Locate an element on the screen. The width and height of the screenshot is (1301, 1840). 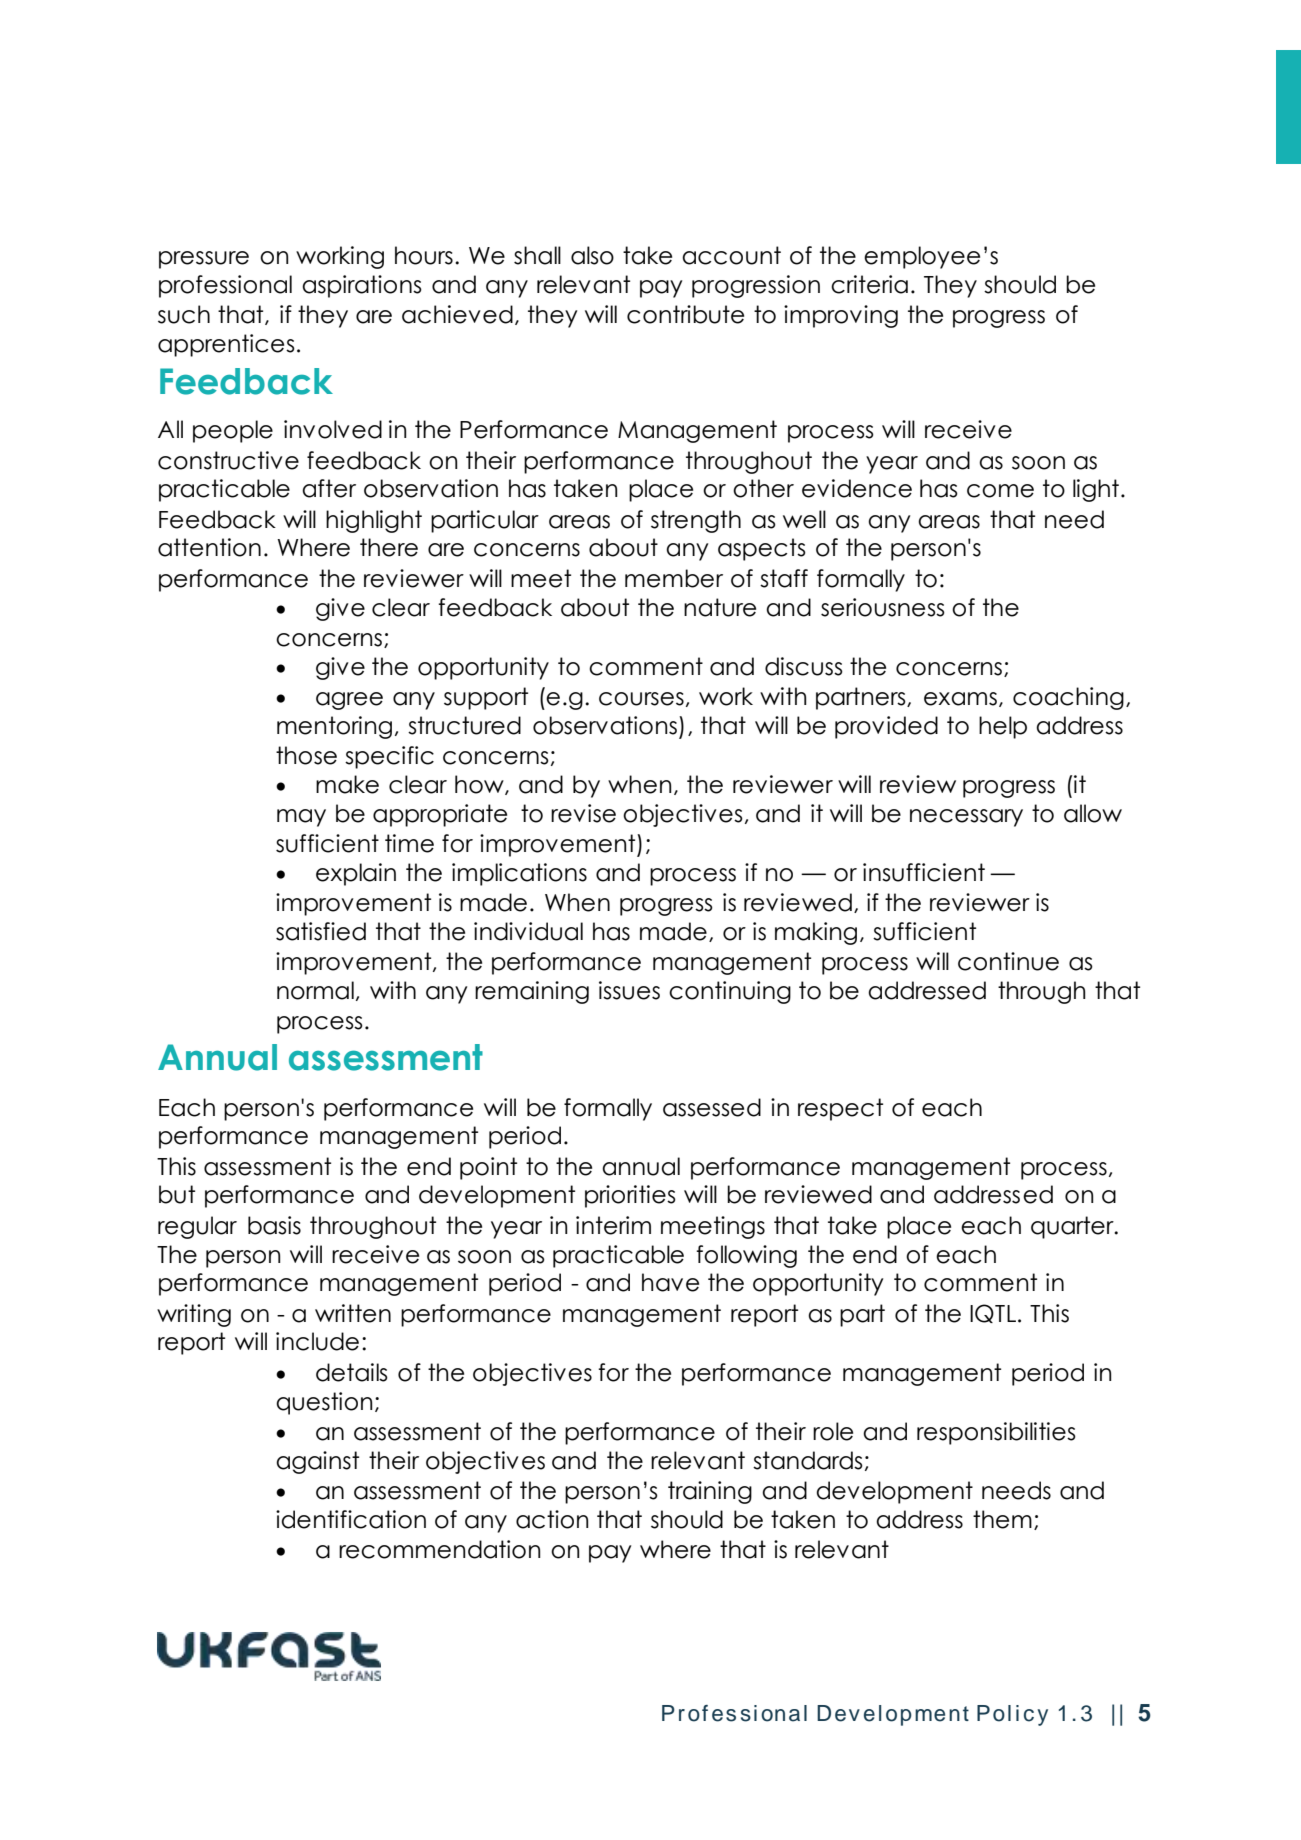
continue is located at coordinates (1008, 961).
